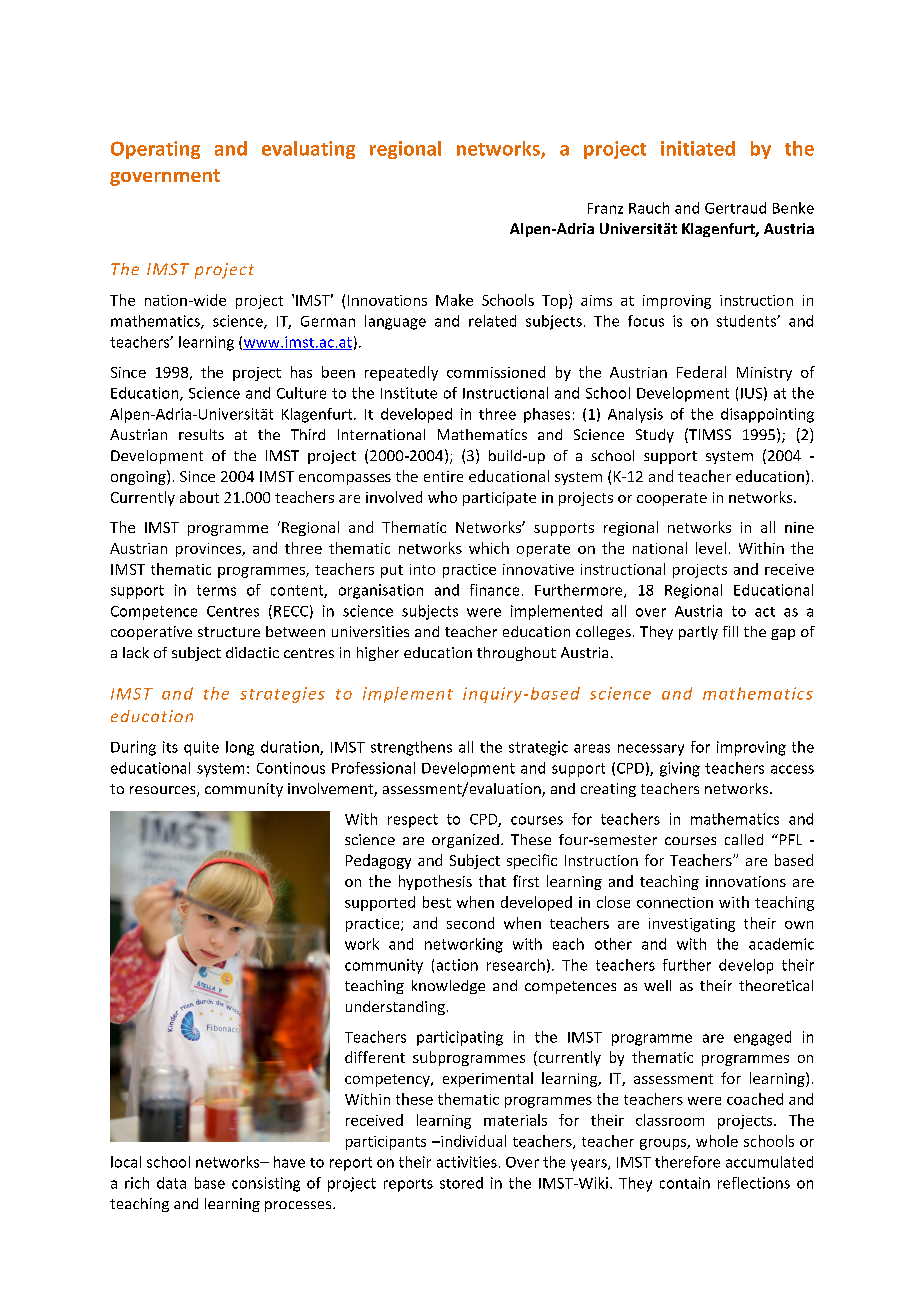 The image size is (924, 1308). Describe the element at coordinates (516, 654) in the page. I see `throughout` at that location.
